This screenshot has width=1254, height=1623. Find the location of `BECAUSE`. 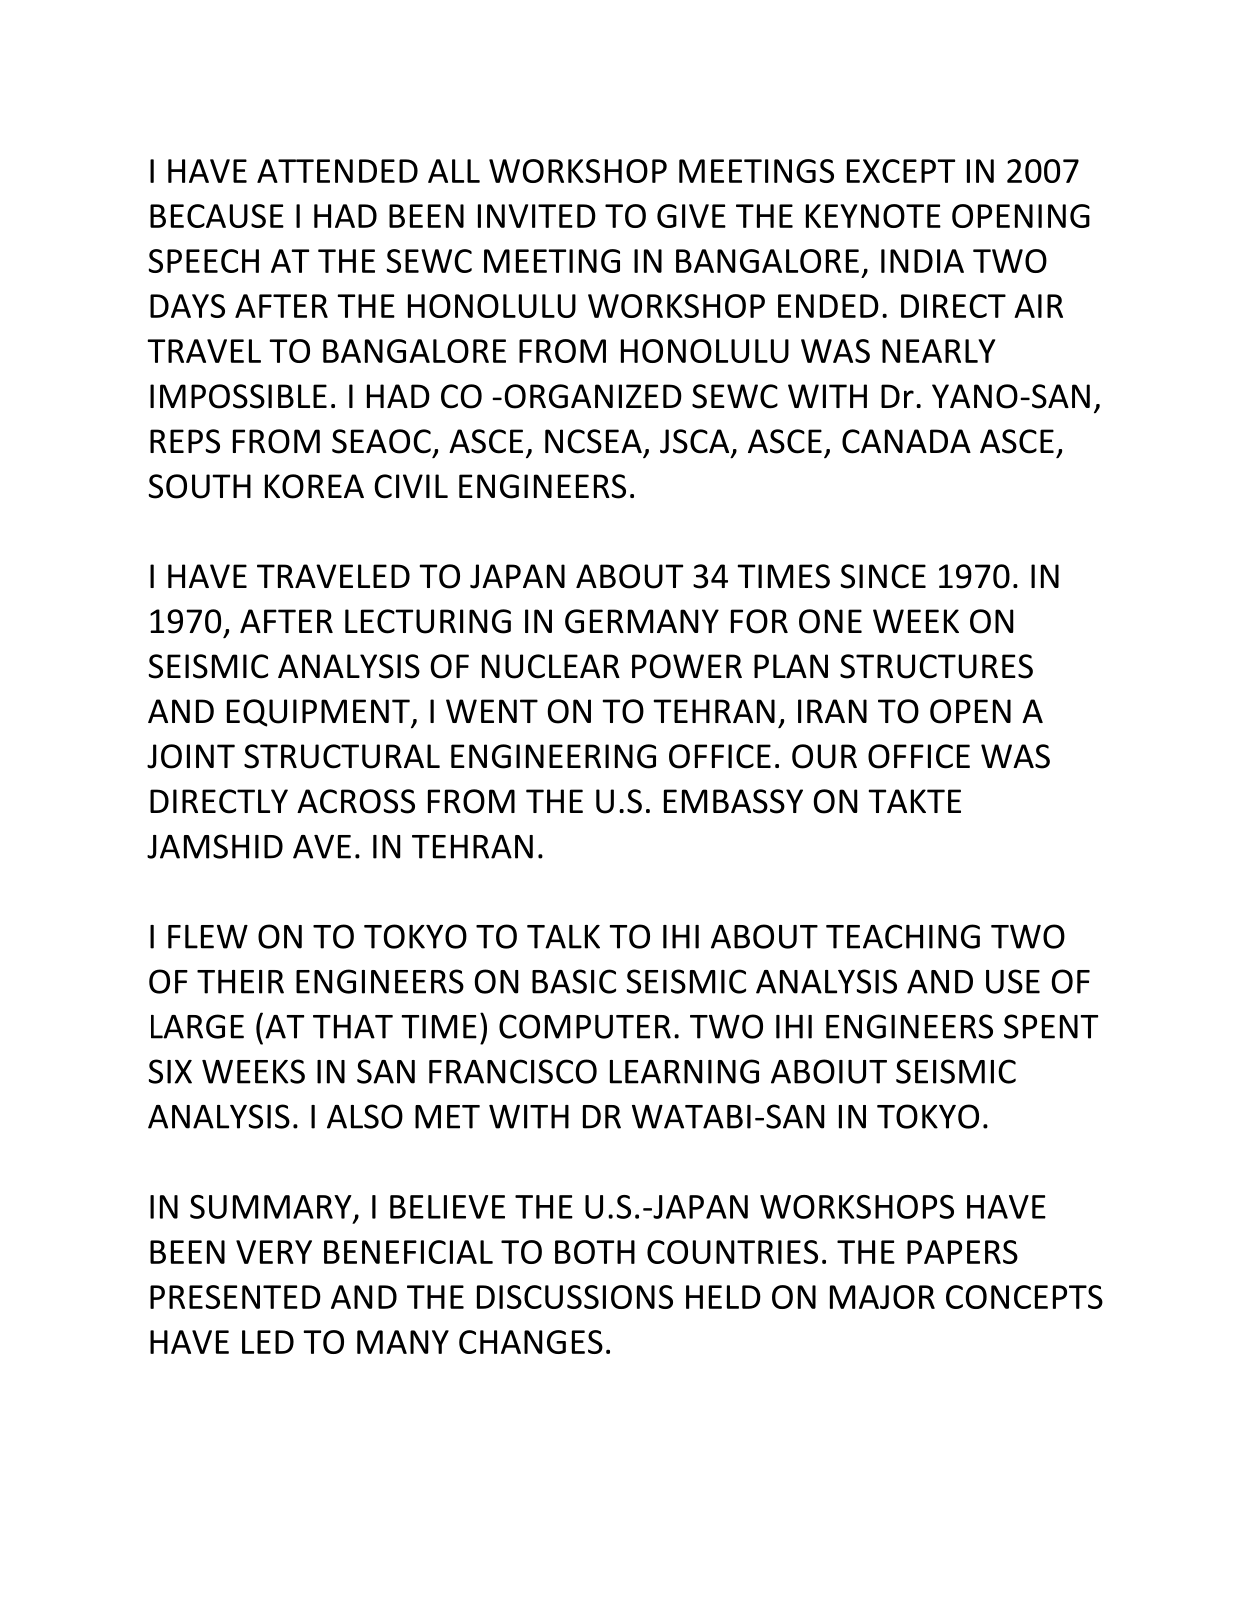

BECAUSE is located at coordinates (217, 216).
